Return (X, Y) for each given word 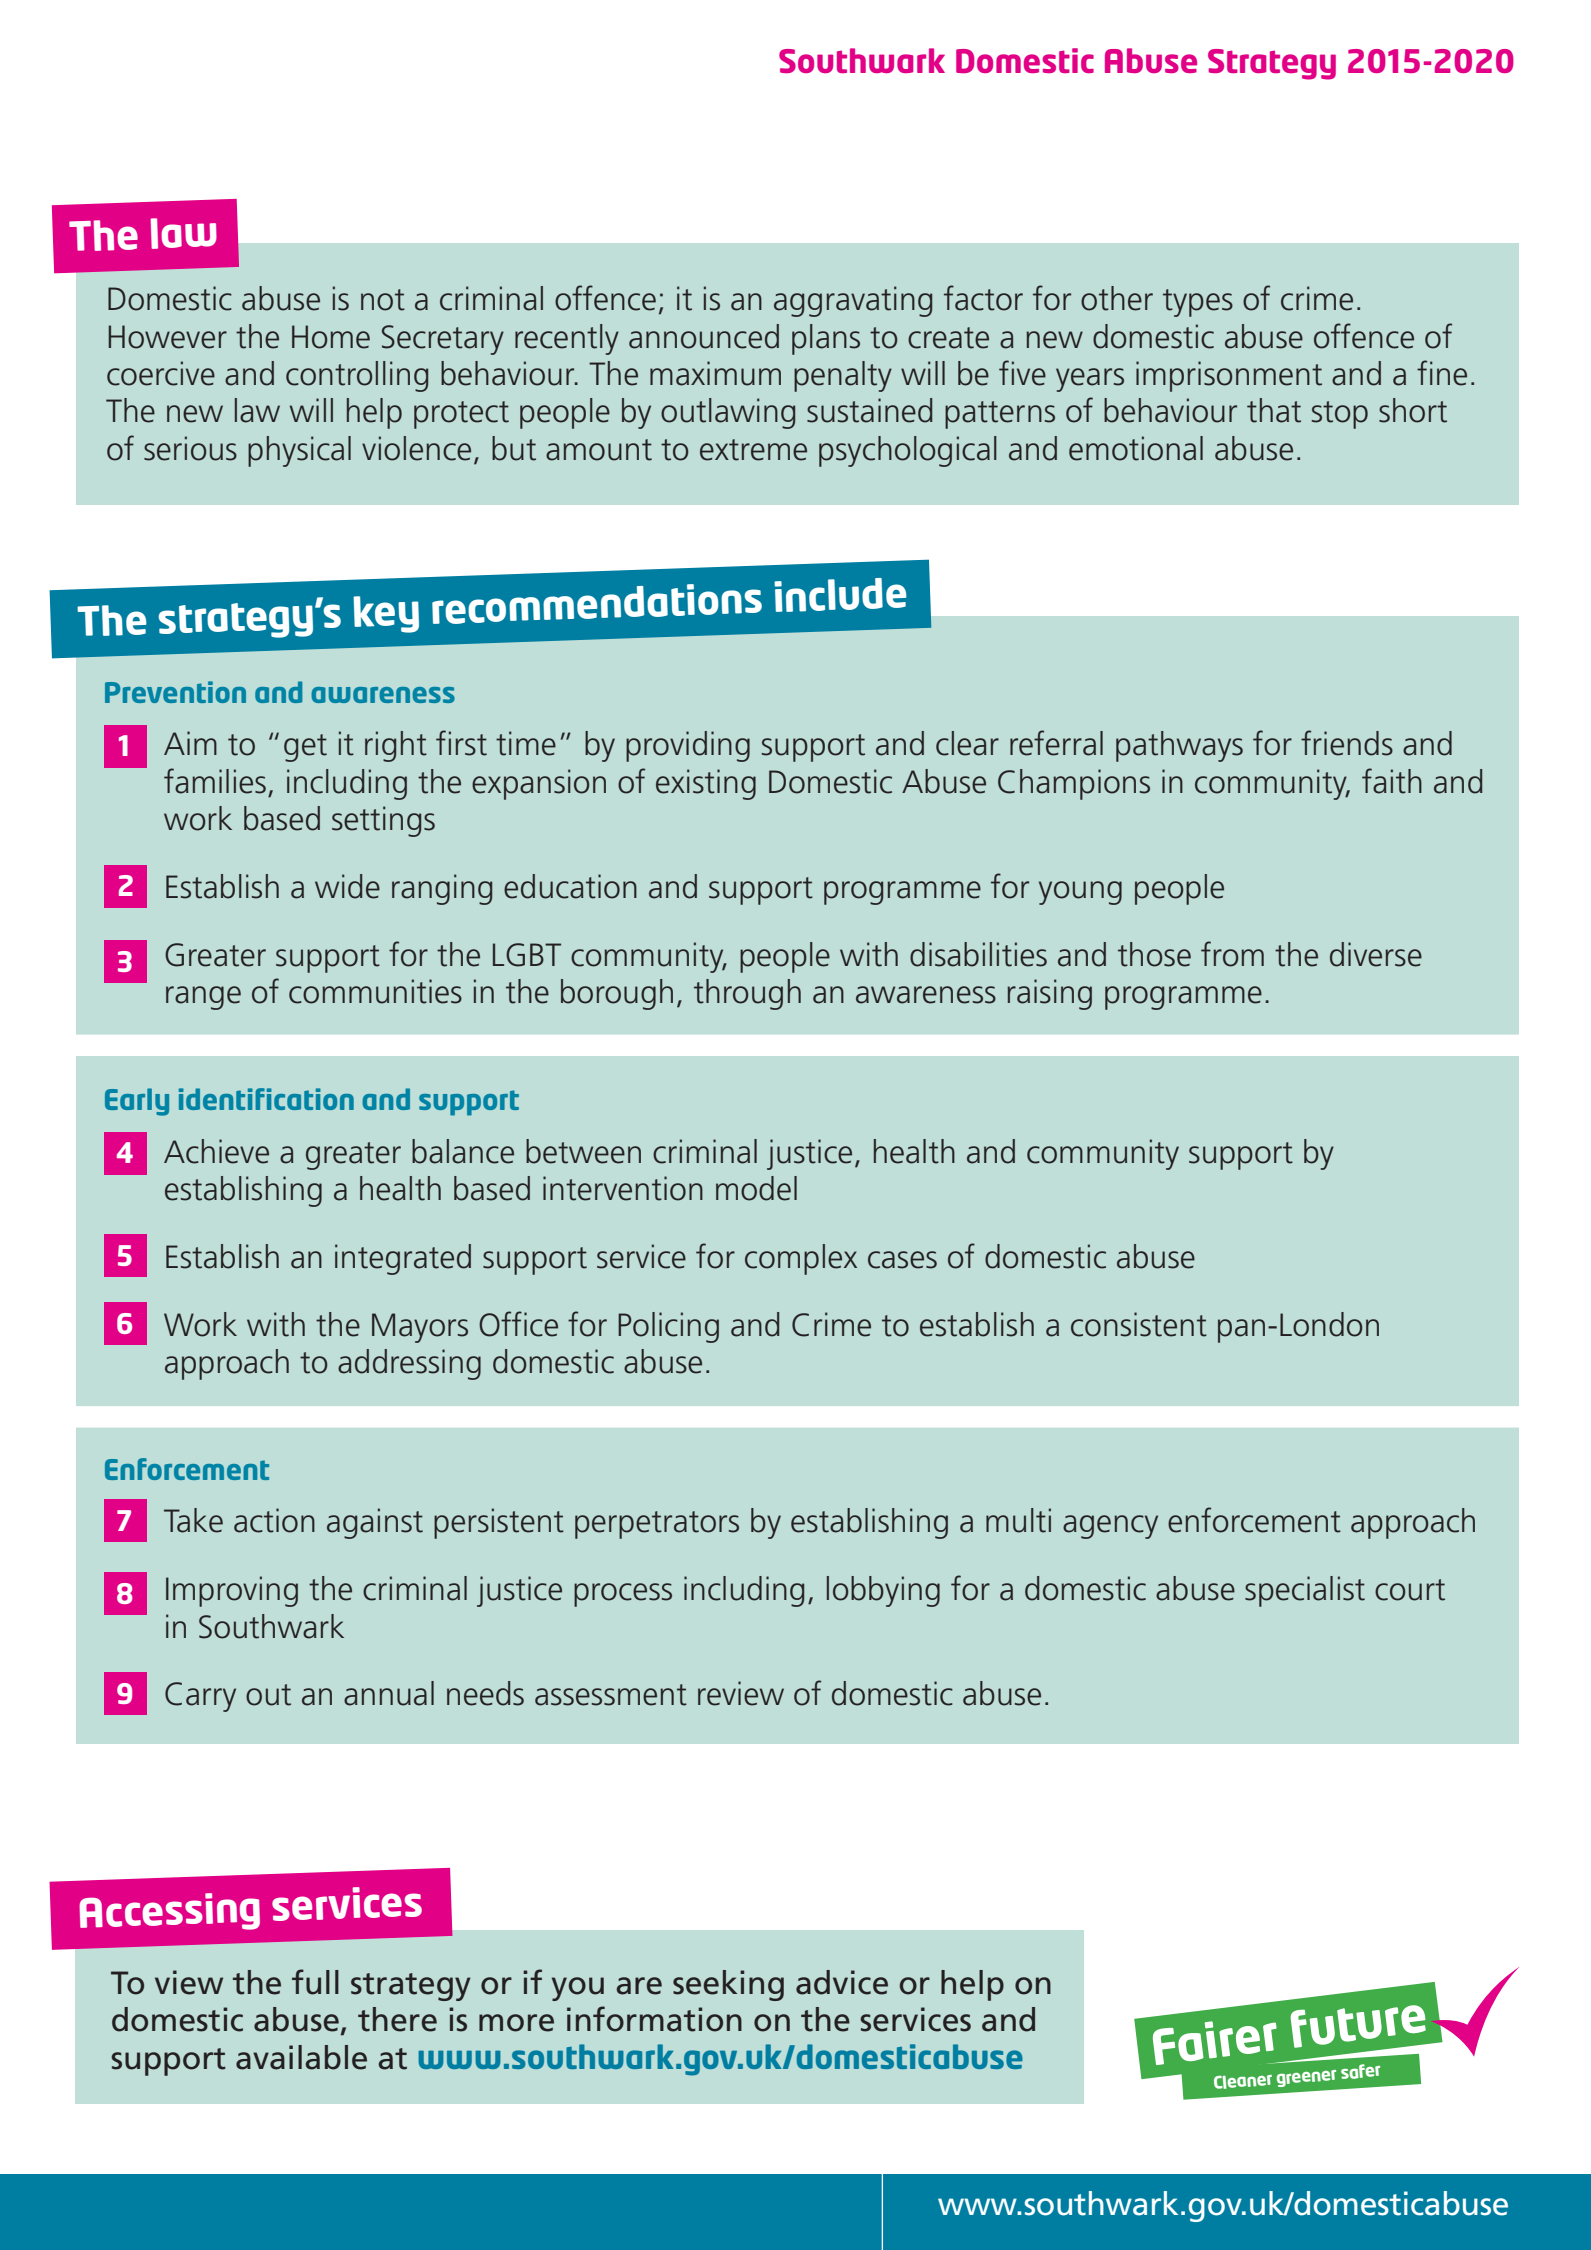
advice (842, 1982)
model (756, 1188)
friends (1347, 743)
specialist (1305, 1591)
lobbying (883, 1591)
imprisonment (1229, 376)
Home (331, 337)
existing (706, 784)
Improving (232, 1591)
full (315, 1982)
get (305, 748)
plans (826, 339)
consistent (1139, 1324)
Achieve (216, 1151)
